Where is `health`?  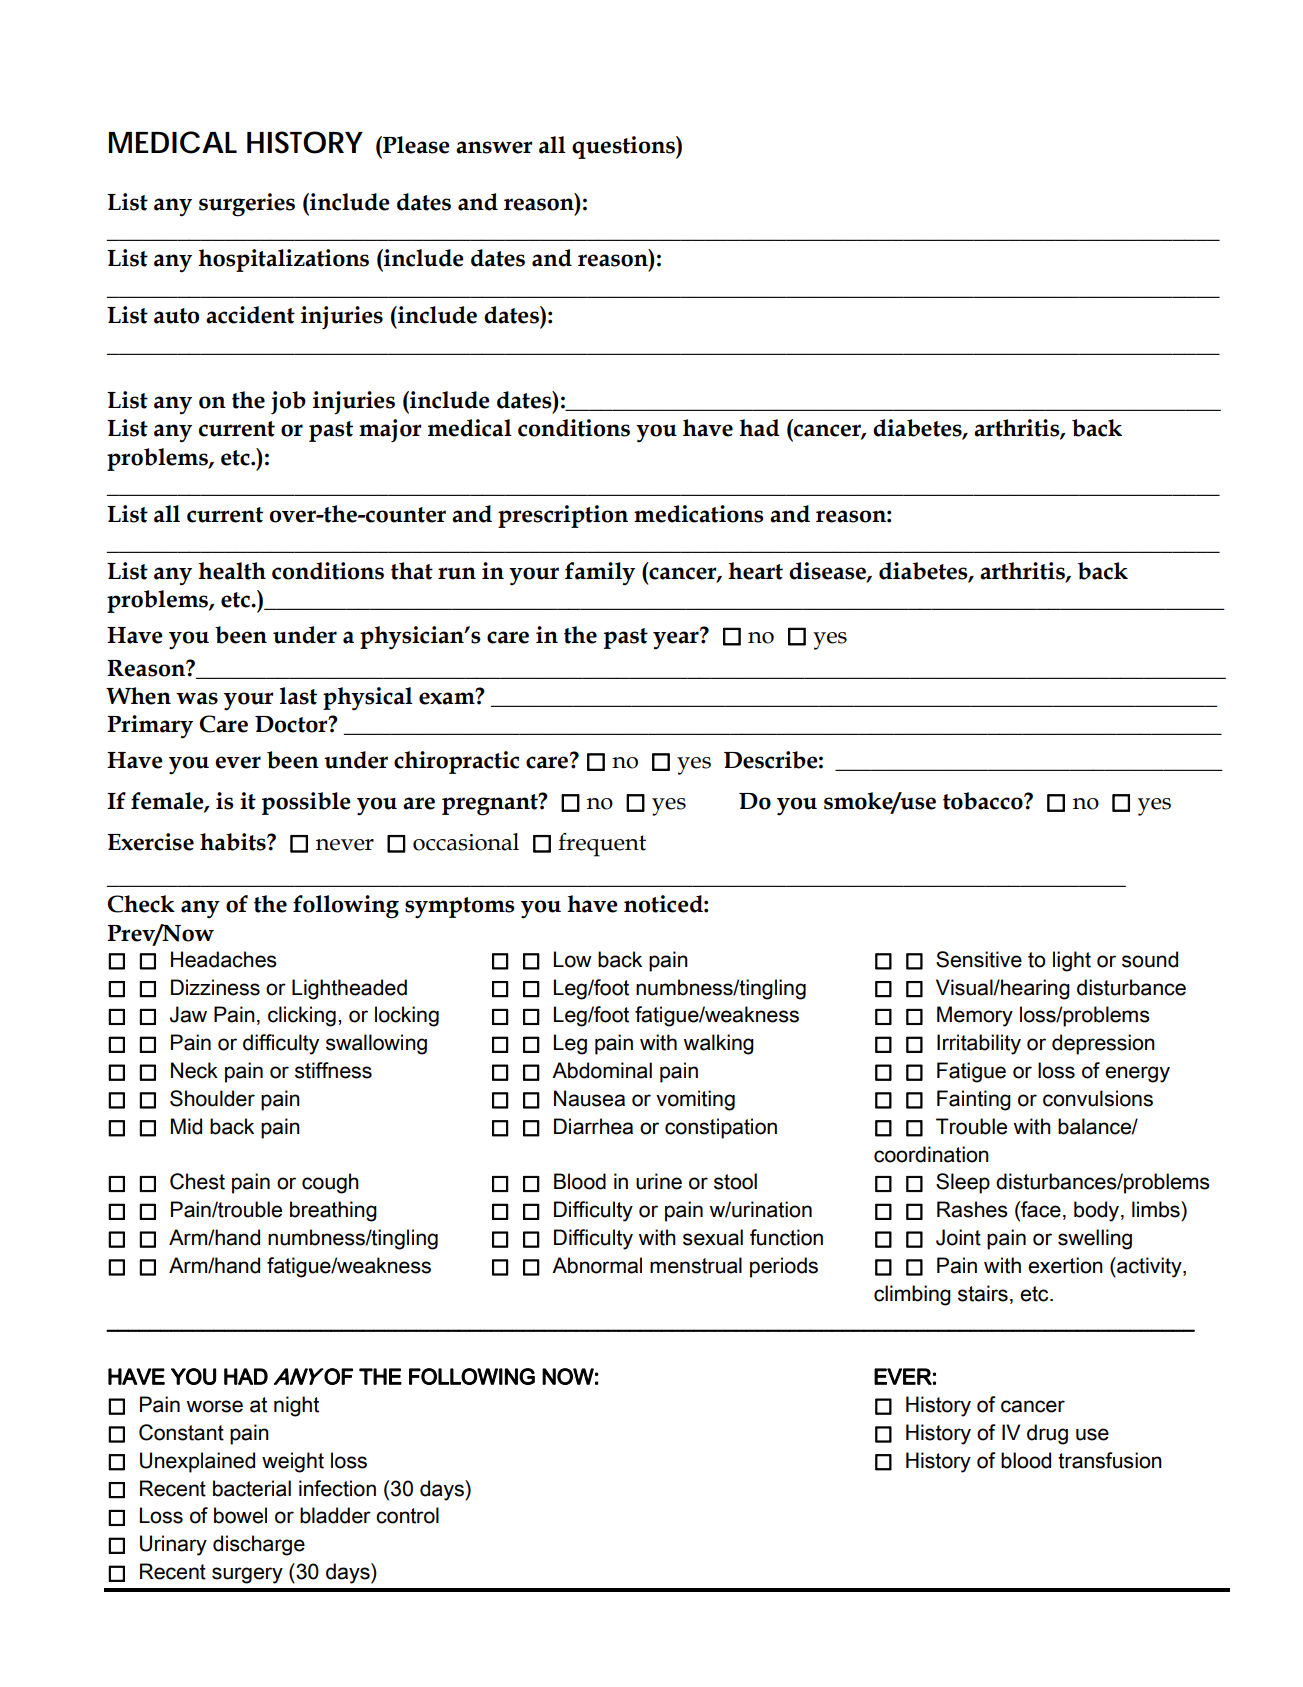 health is located at coordinates (232, 571).
